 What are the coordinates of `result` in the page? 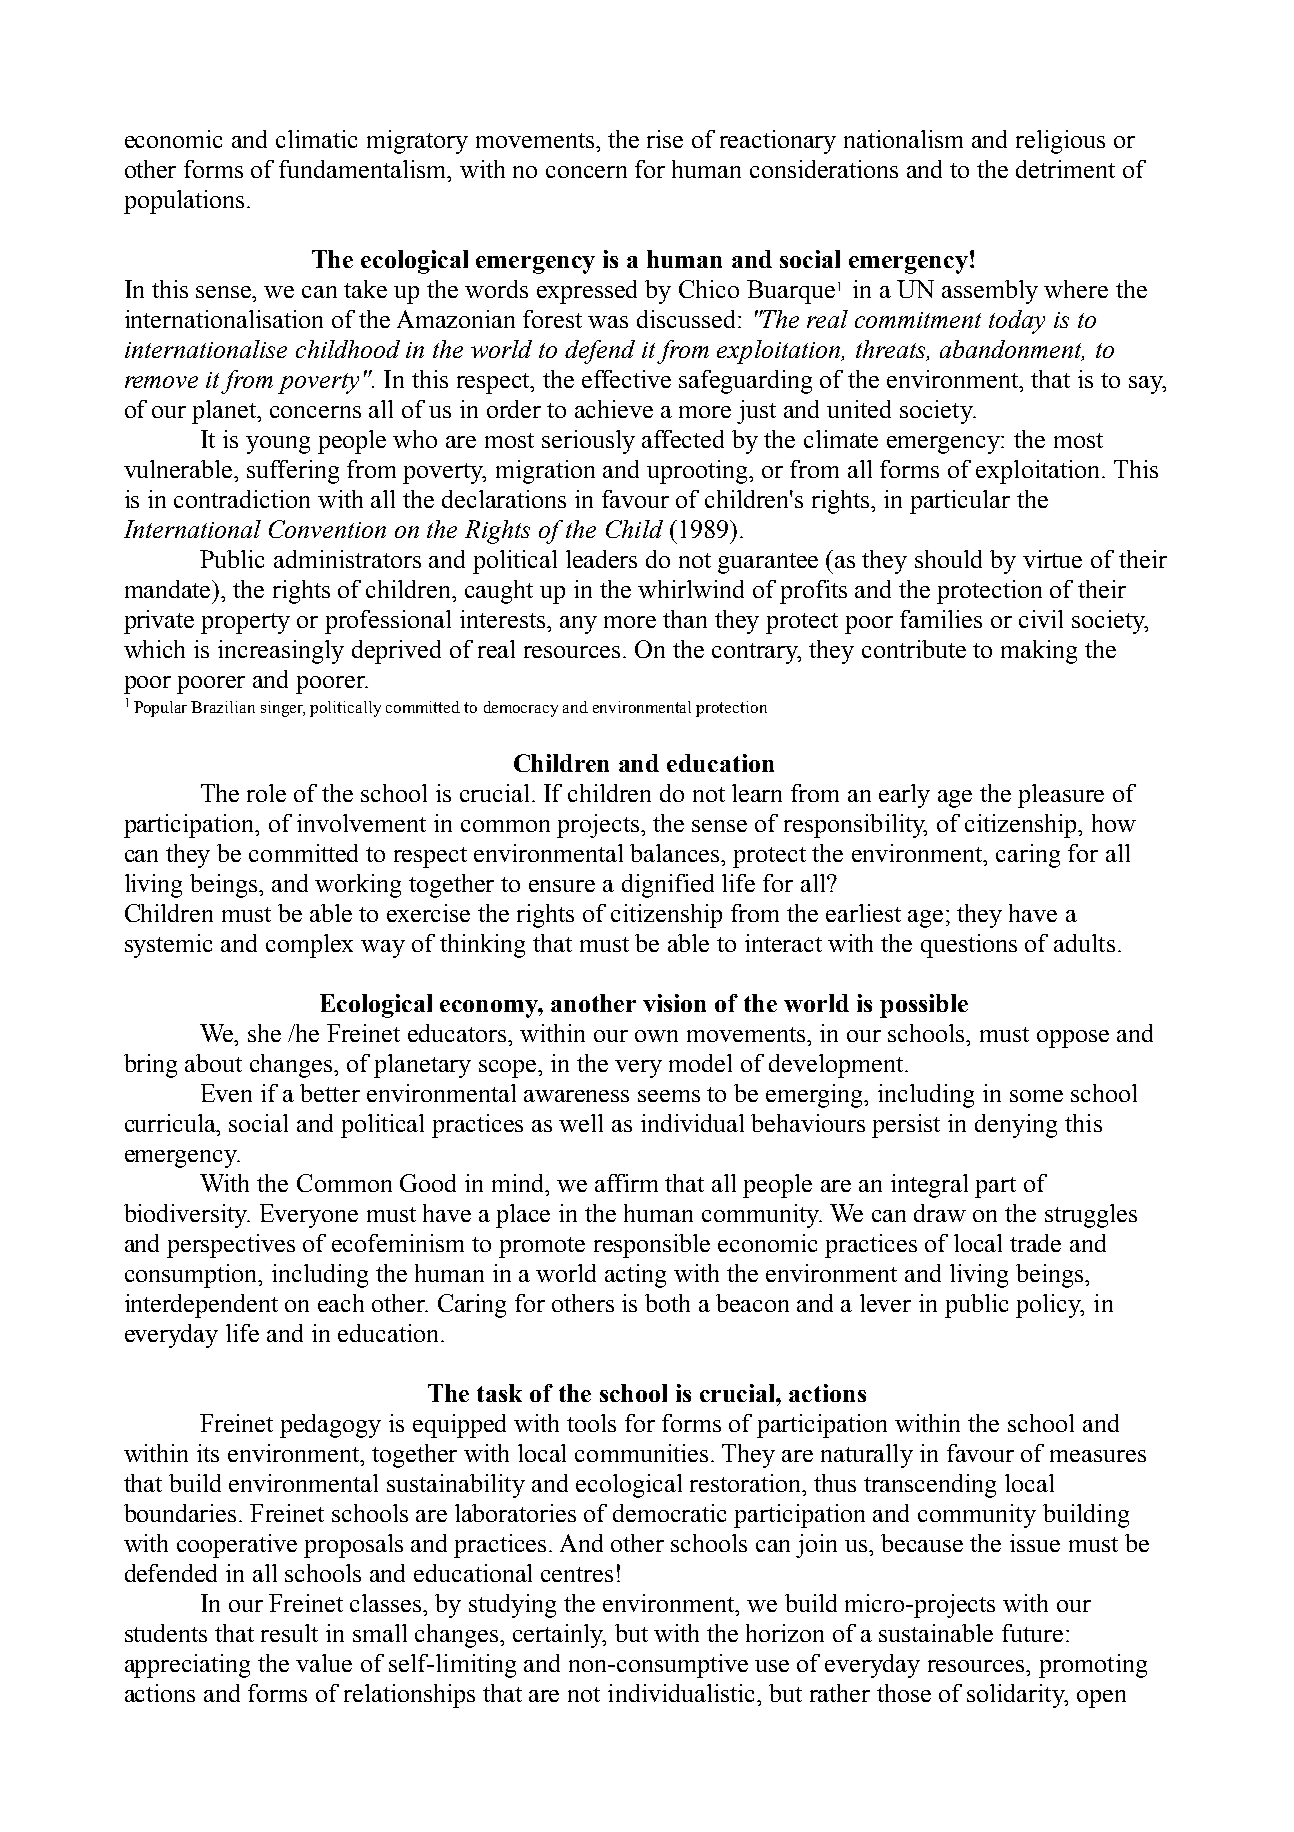 It's located at (289, 1633).
